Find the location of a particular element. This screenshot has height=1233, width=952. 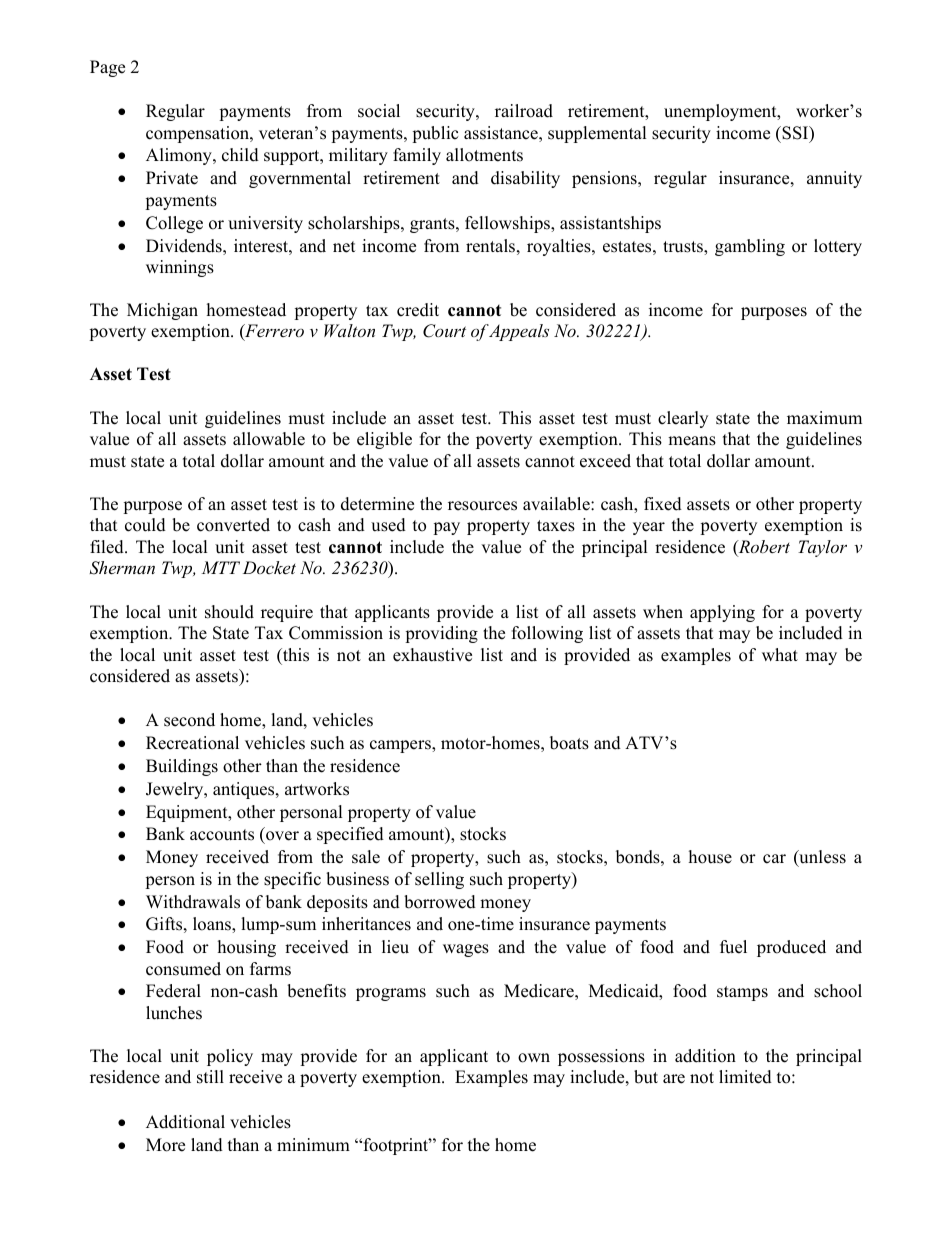

limited is located at coordinates (745, 1077).
